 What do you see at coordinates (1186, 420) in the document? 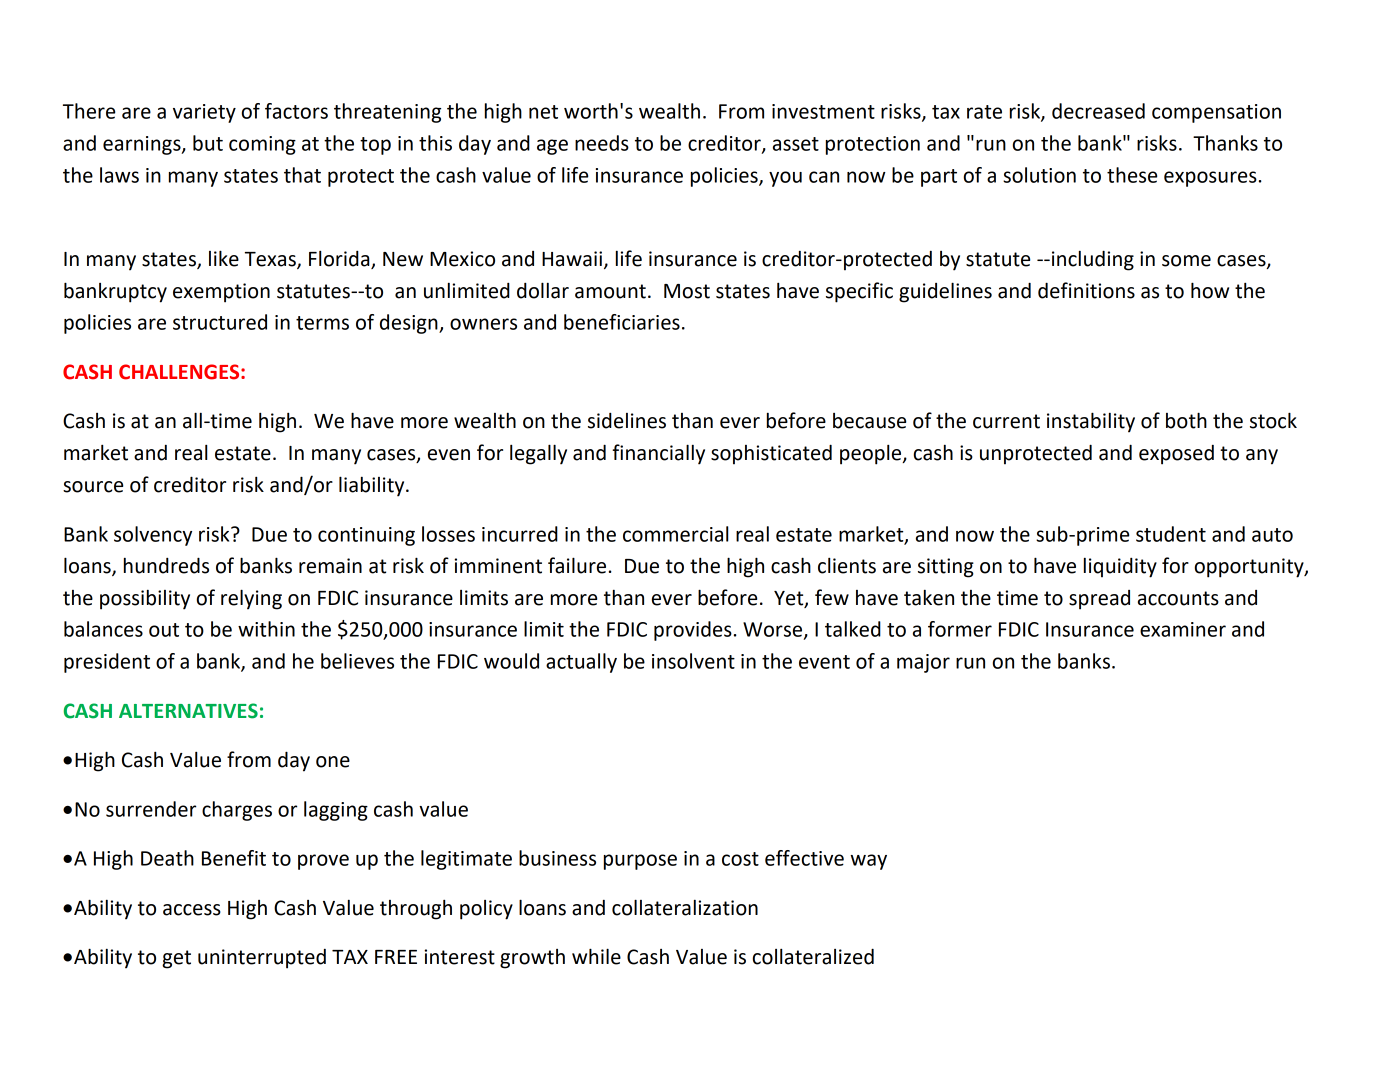
I see `both` at bounding box center [1186, 420].
